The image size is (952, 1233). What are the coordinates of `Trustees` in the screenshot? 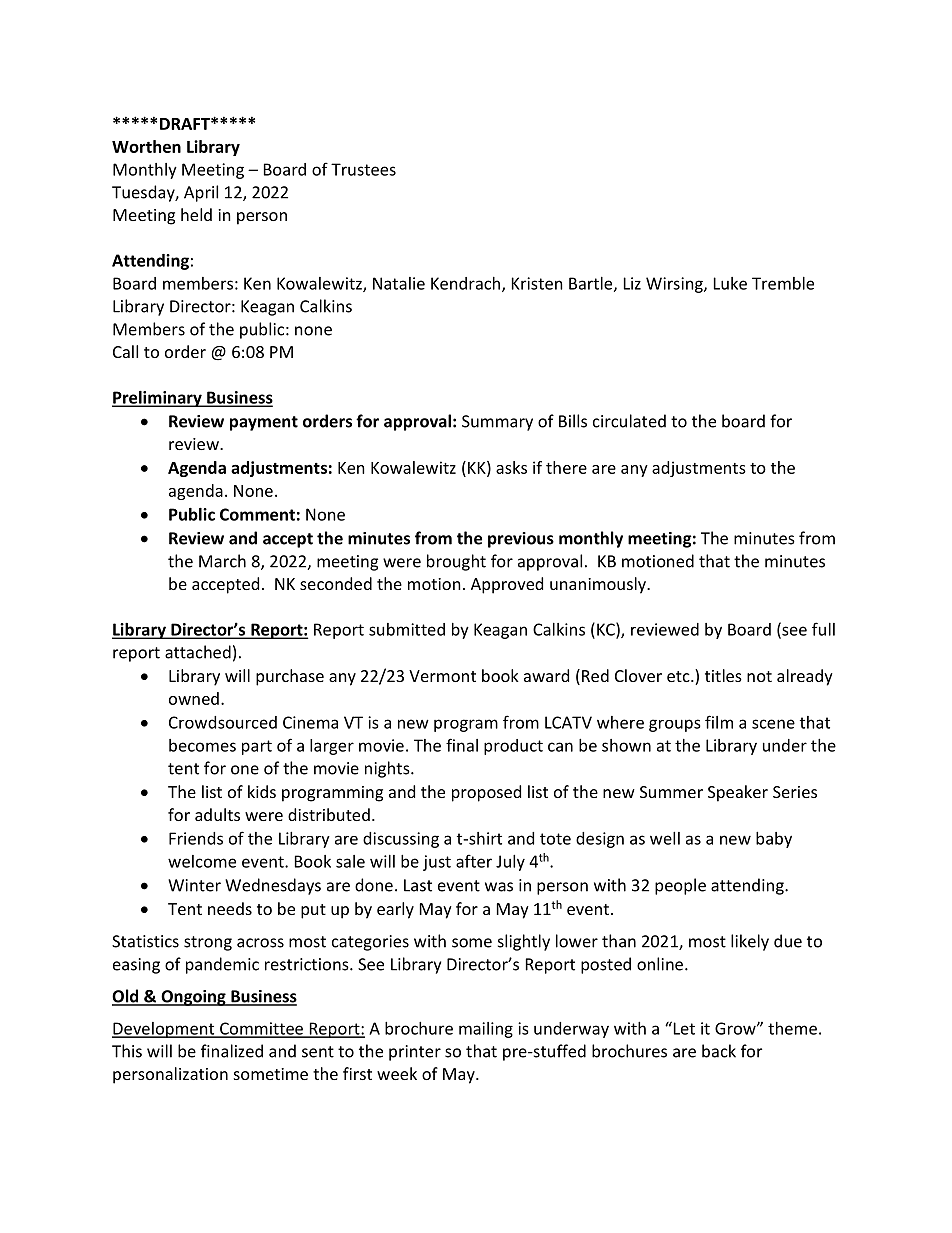 It's located at (363, 169).
